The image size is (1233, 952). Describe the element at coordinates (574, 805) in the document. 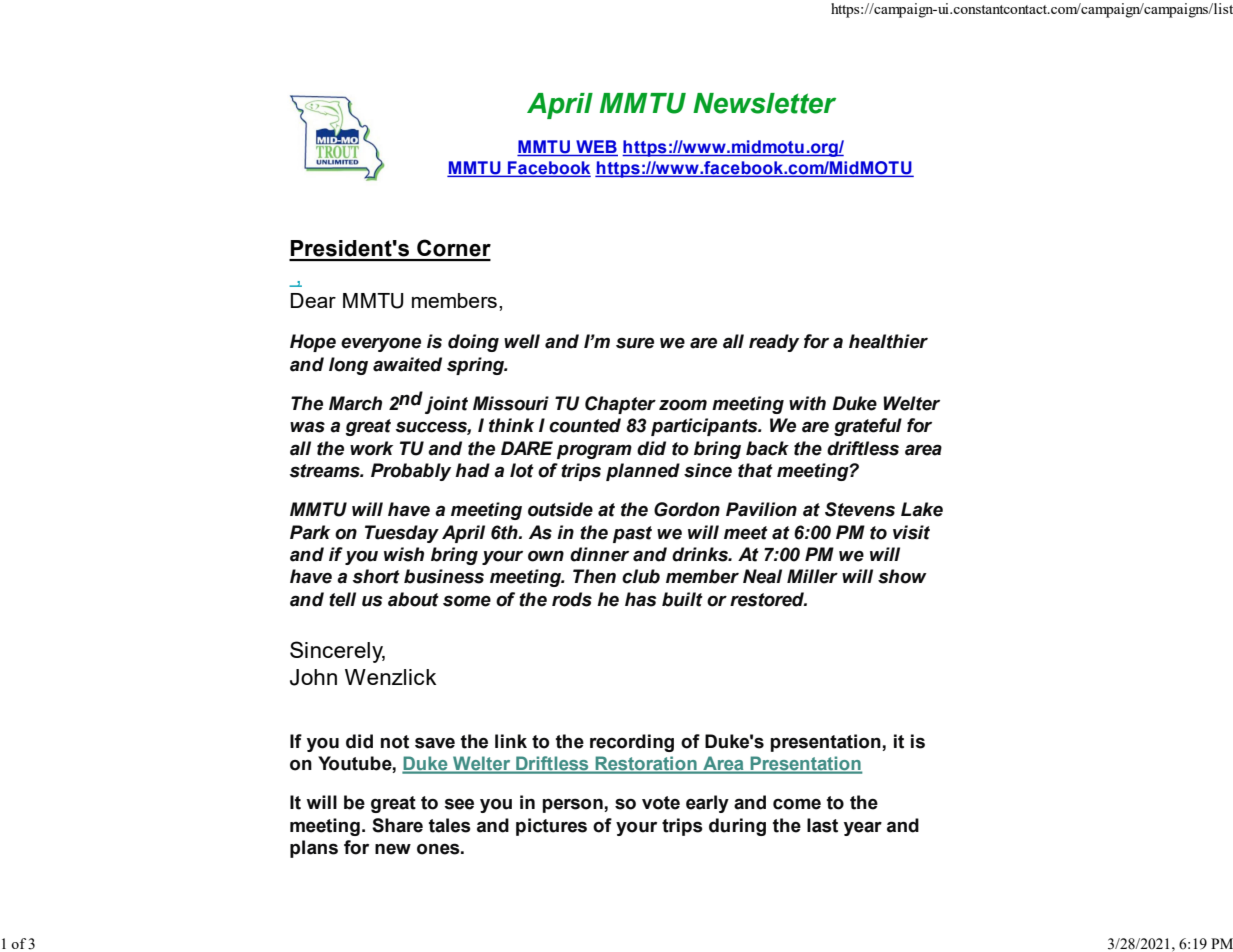

I see `person` at that location.
